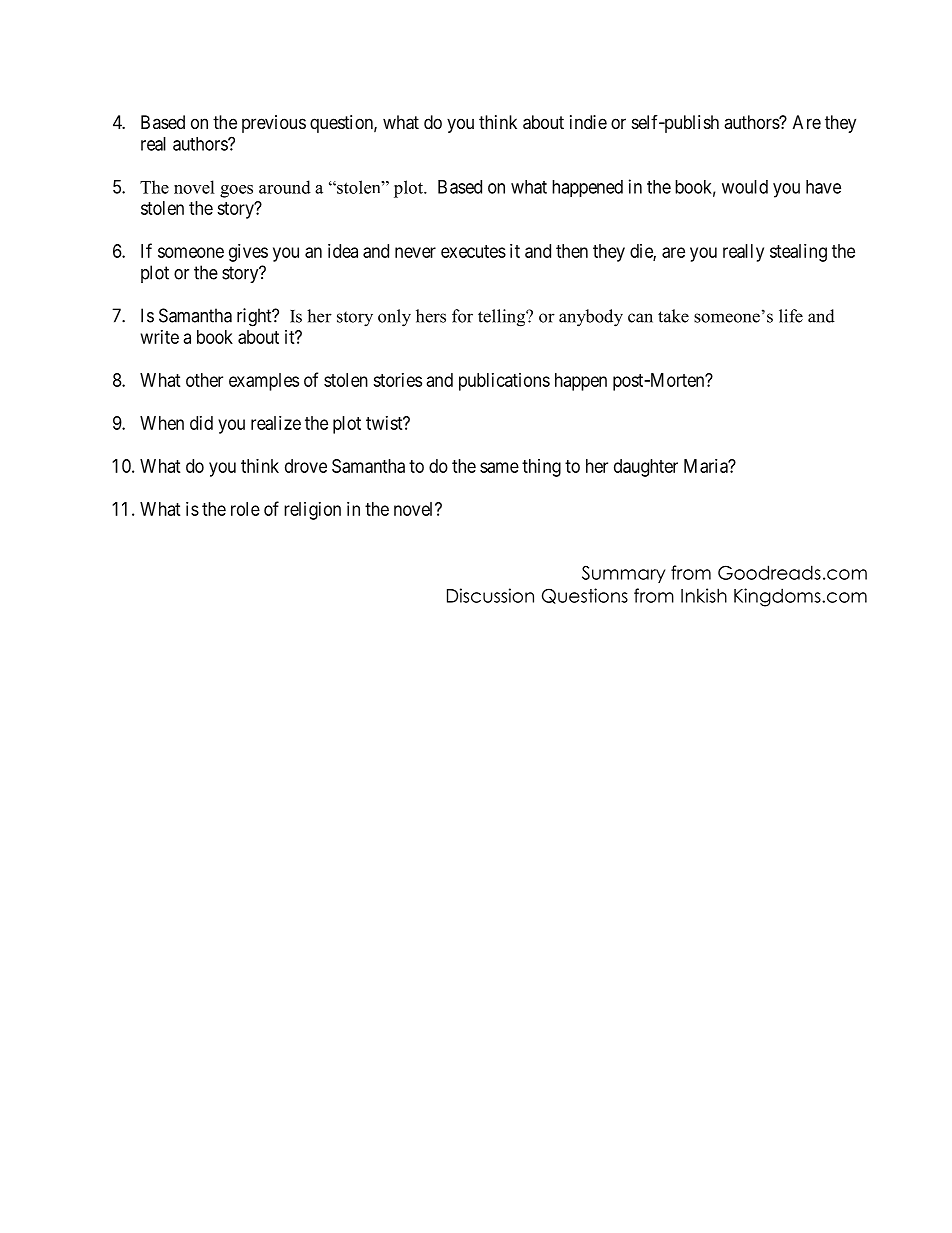  I want to click on role, so click(245, 509).
